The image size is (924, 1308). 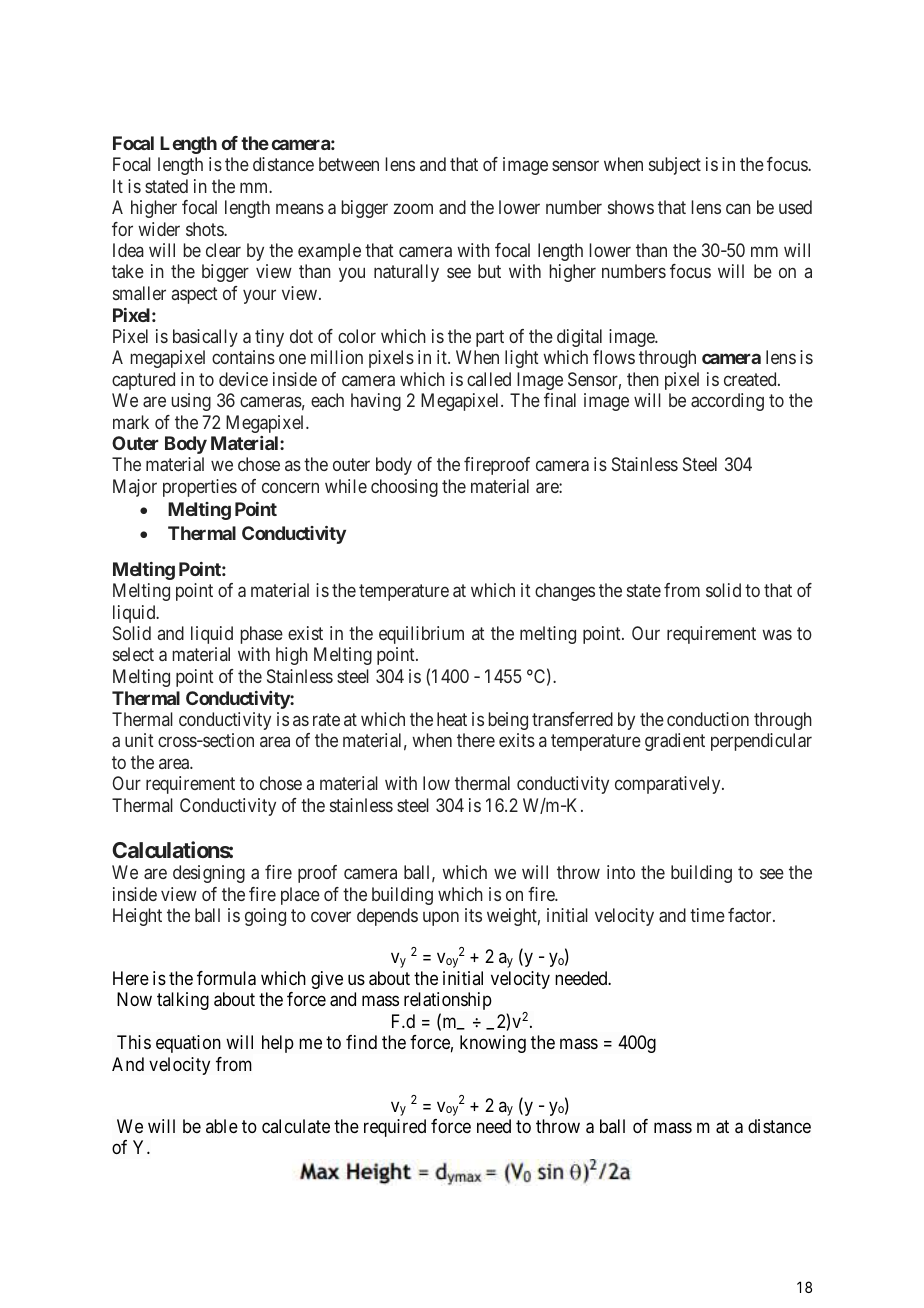 What do you see at coordinates (707, 915) in the screenshot?
I see `time` at bounding box center [707, 915].
